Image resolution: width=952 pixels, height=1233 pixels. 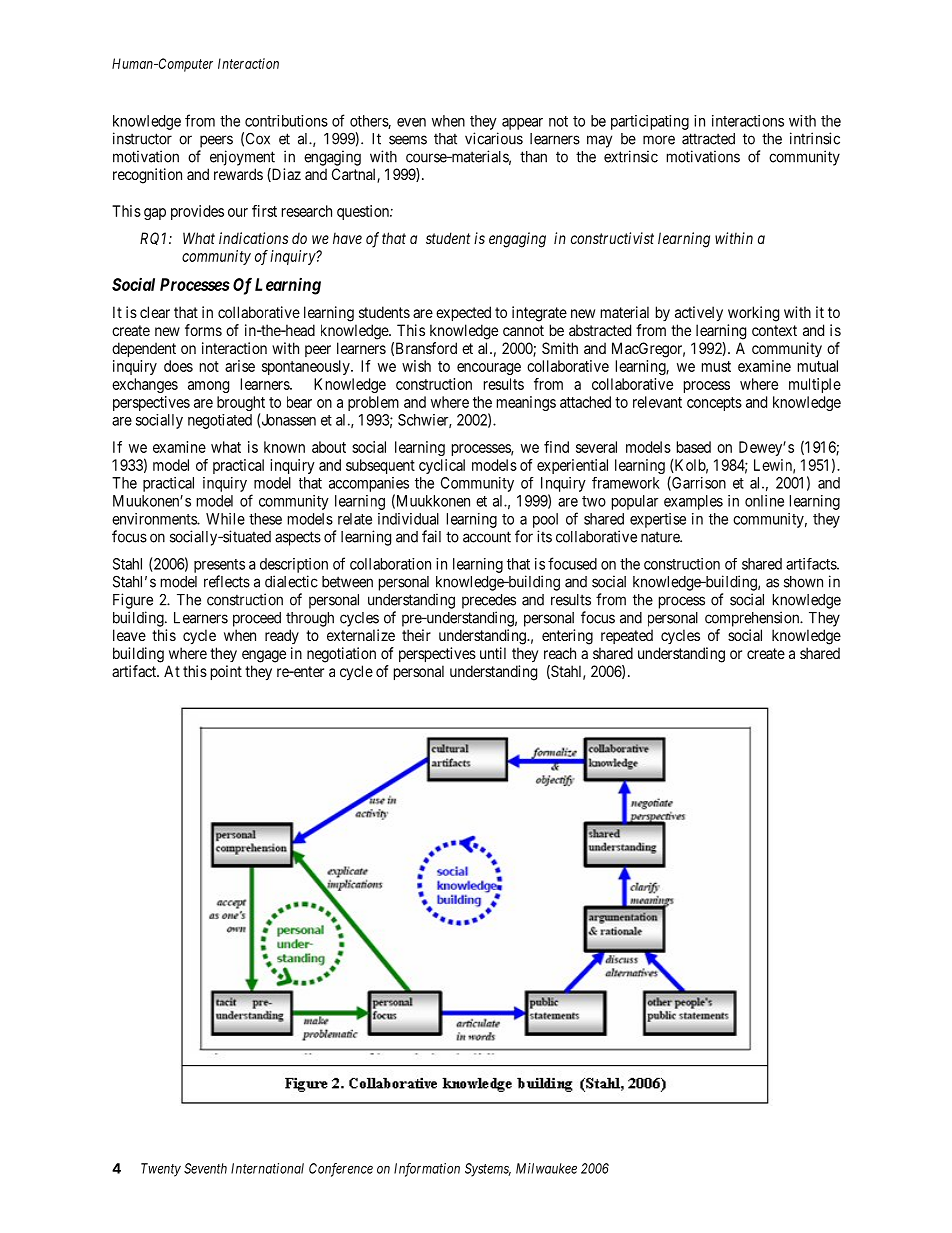 What do you see at coordinates (493, 653) in the screenshot?
I see `until` at bounding box center [493, 653].
